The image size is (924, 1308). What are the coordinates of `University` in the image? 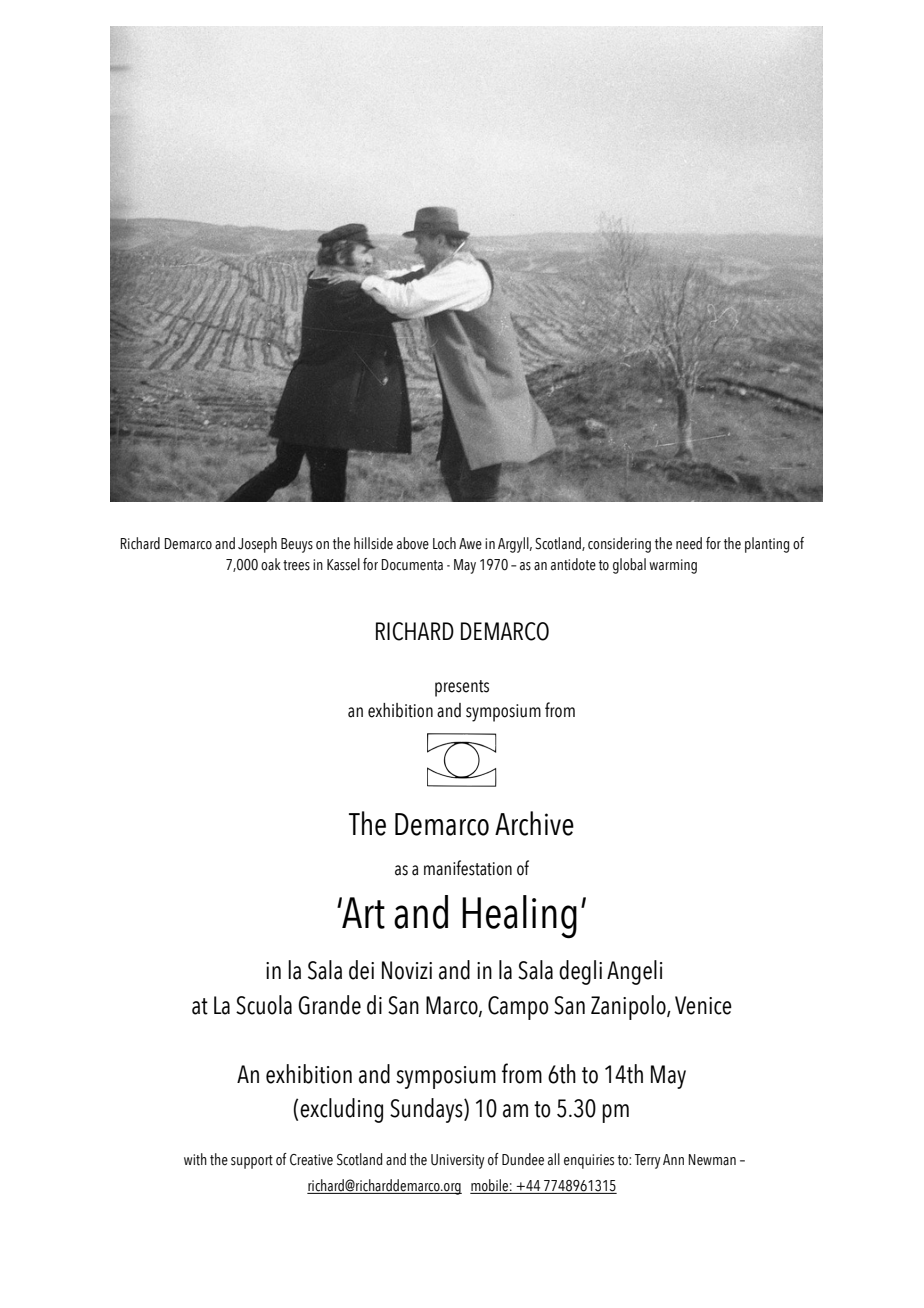 It's located at (457, 1161).
